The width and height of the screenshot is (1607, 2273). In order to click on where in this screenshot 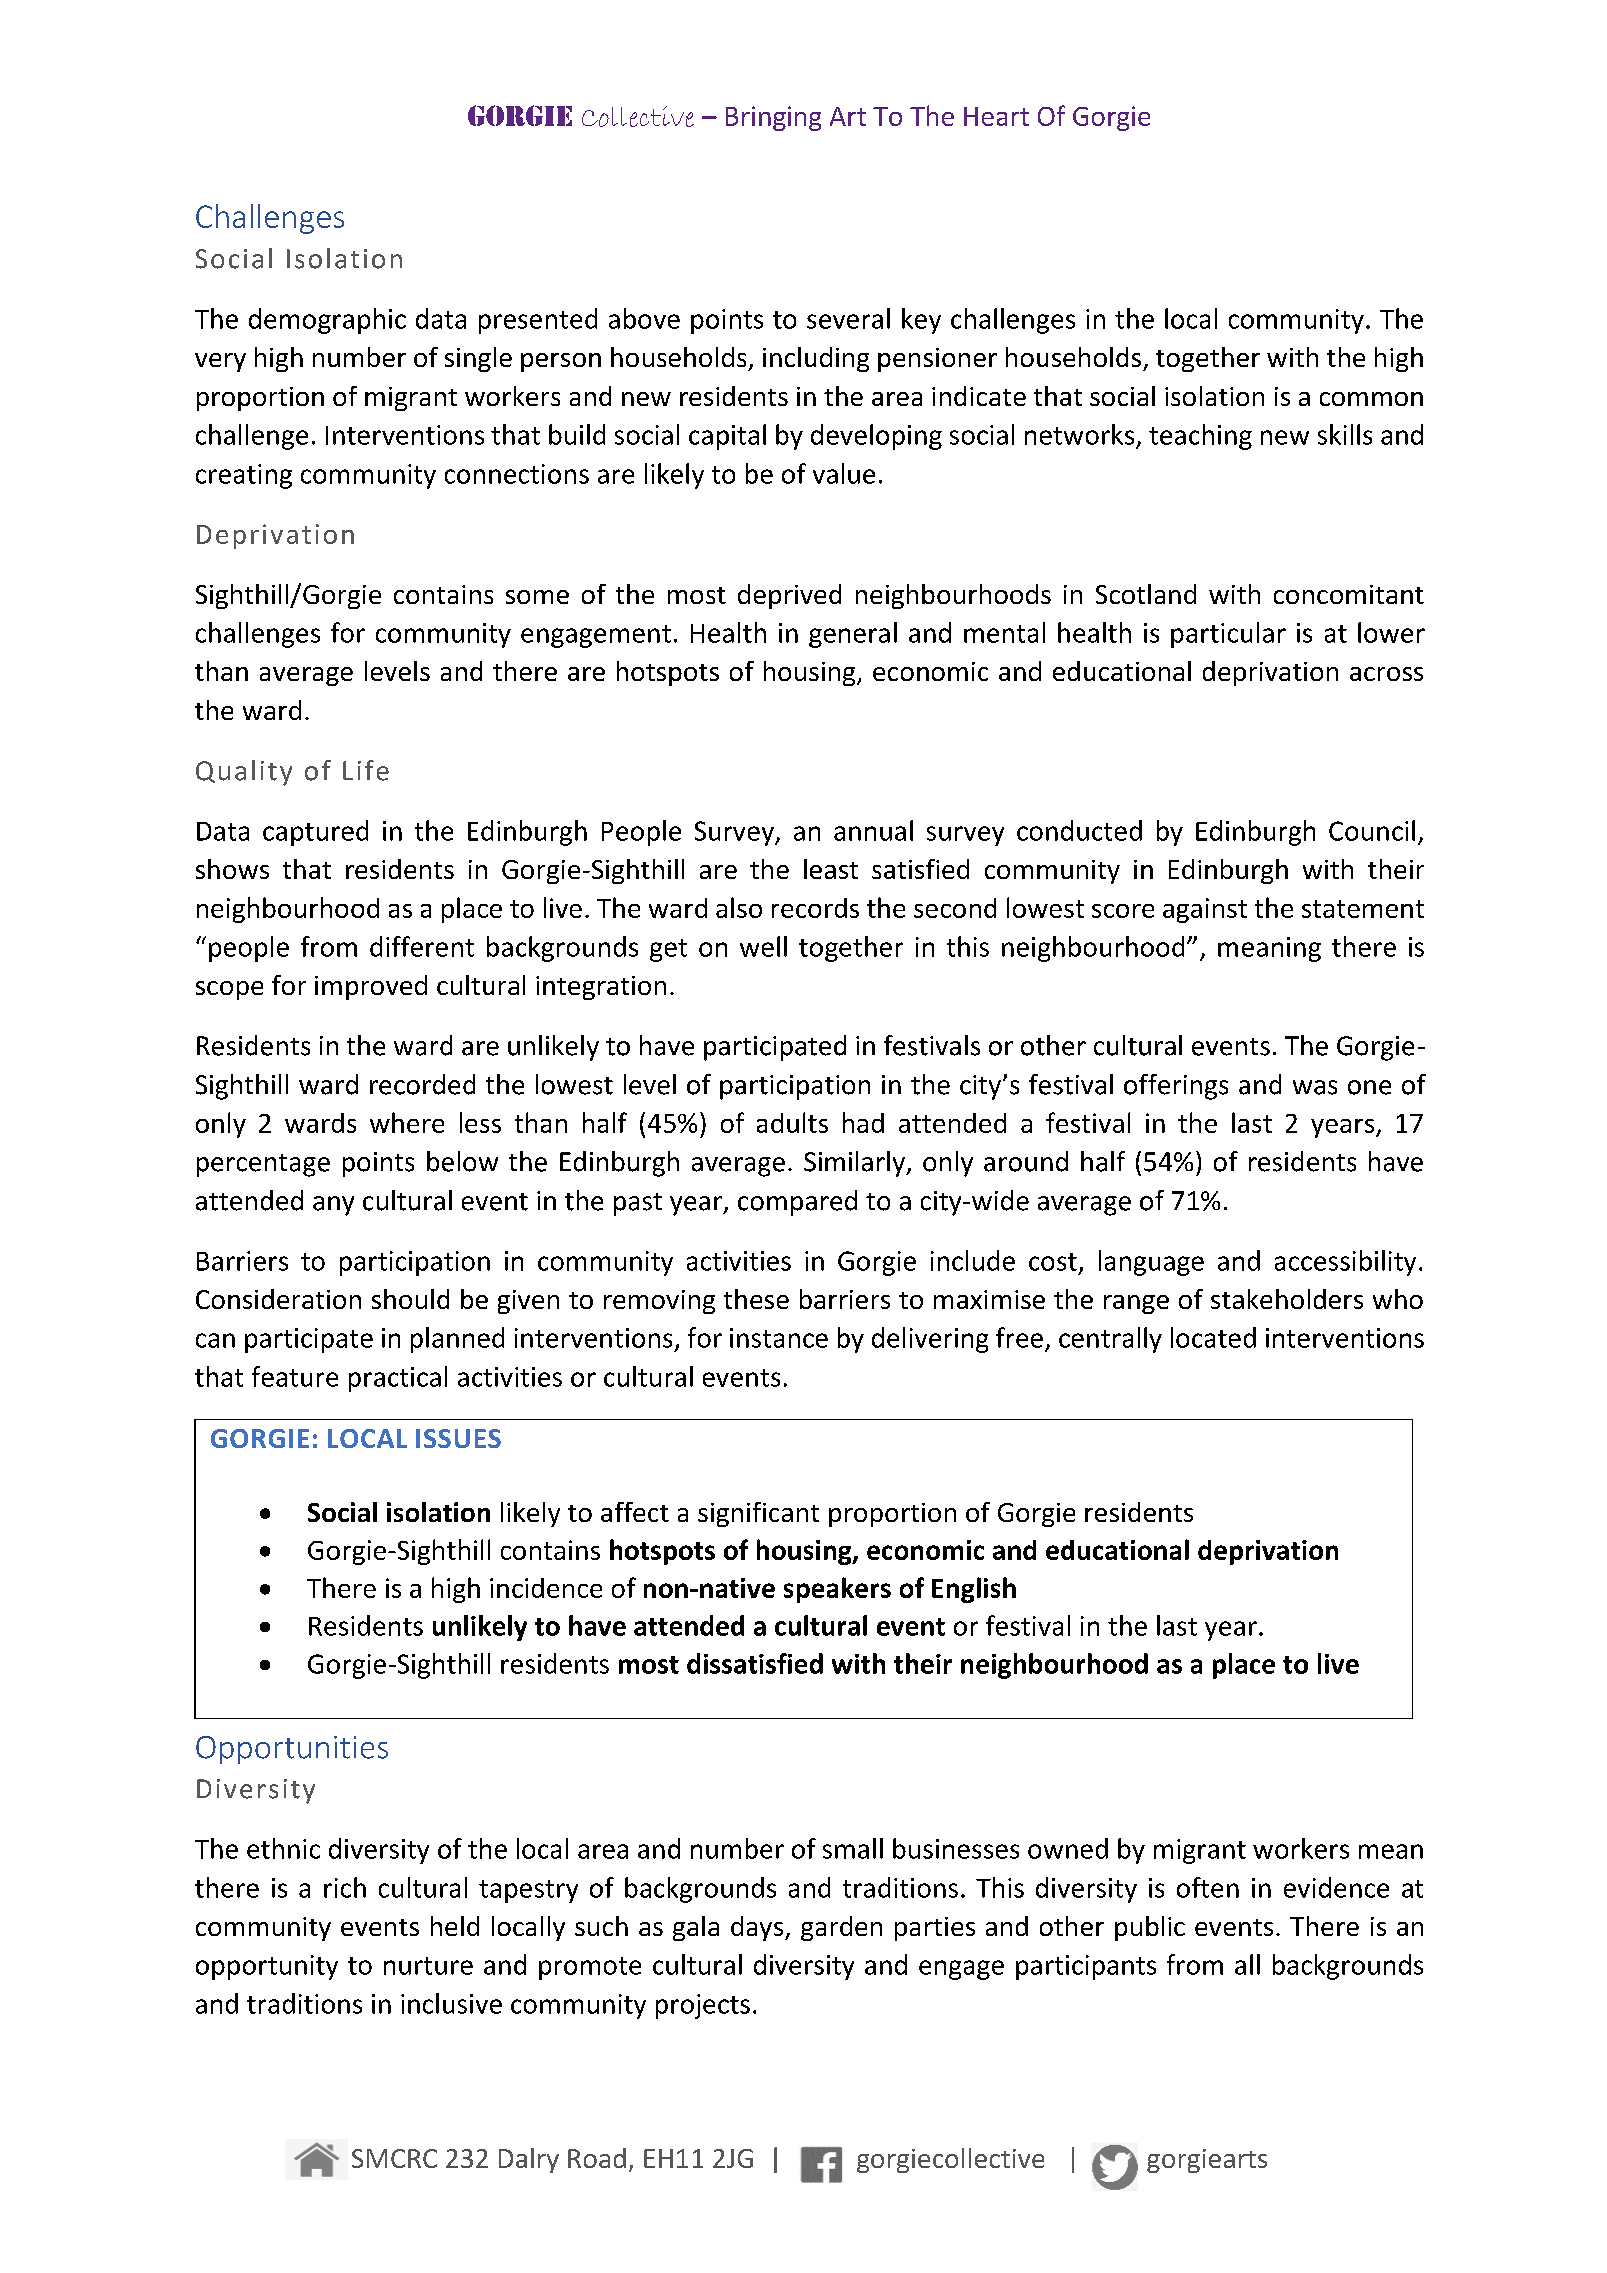, I will do `click(407, 1122)`.
